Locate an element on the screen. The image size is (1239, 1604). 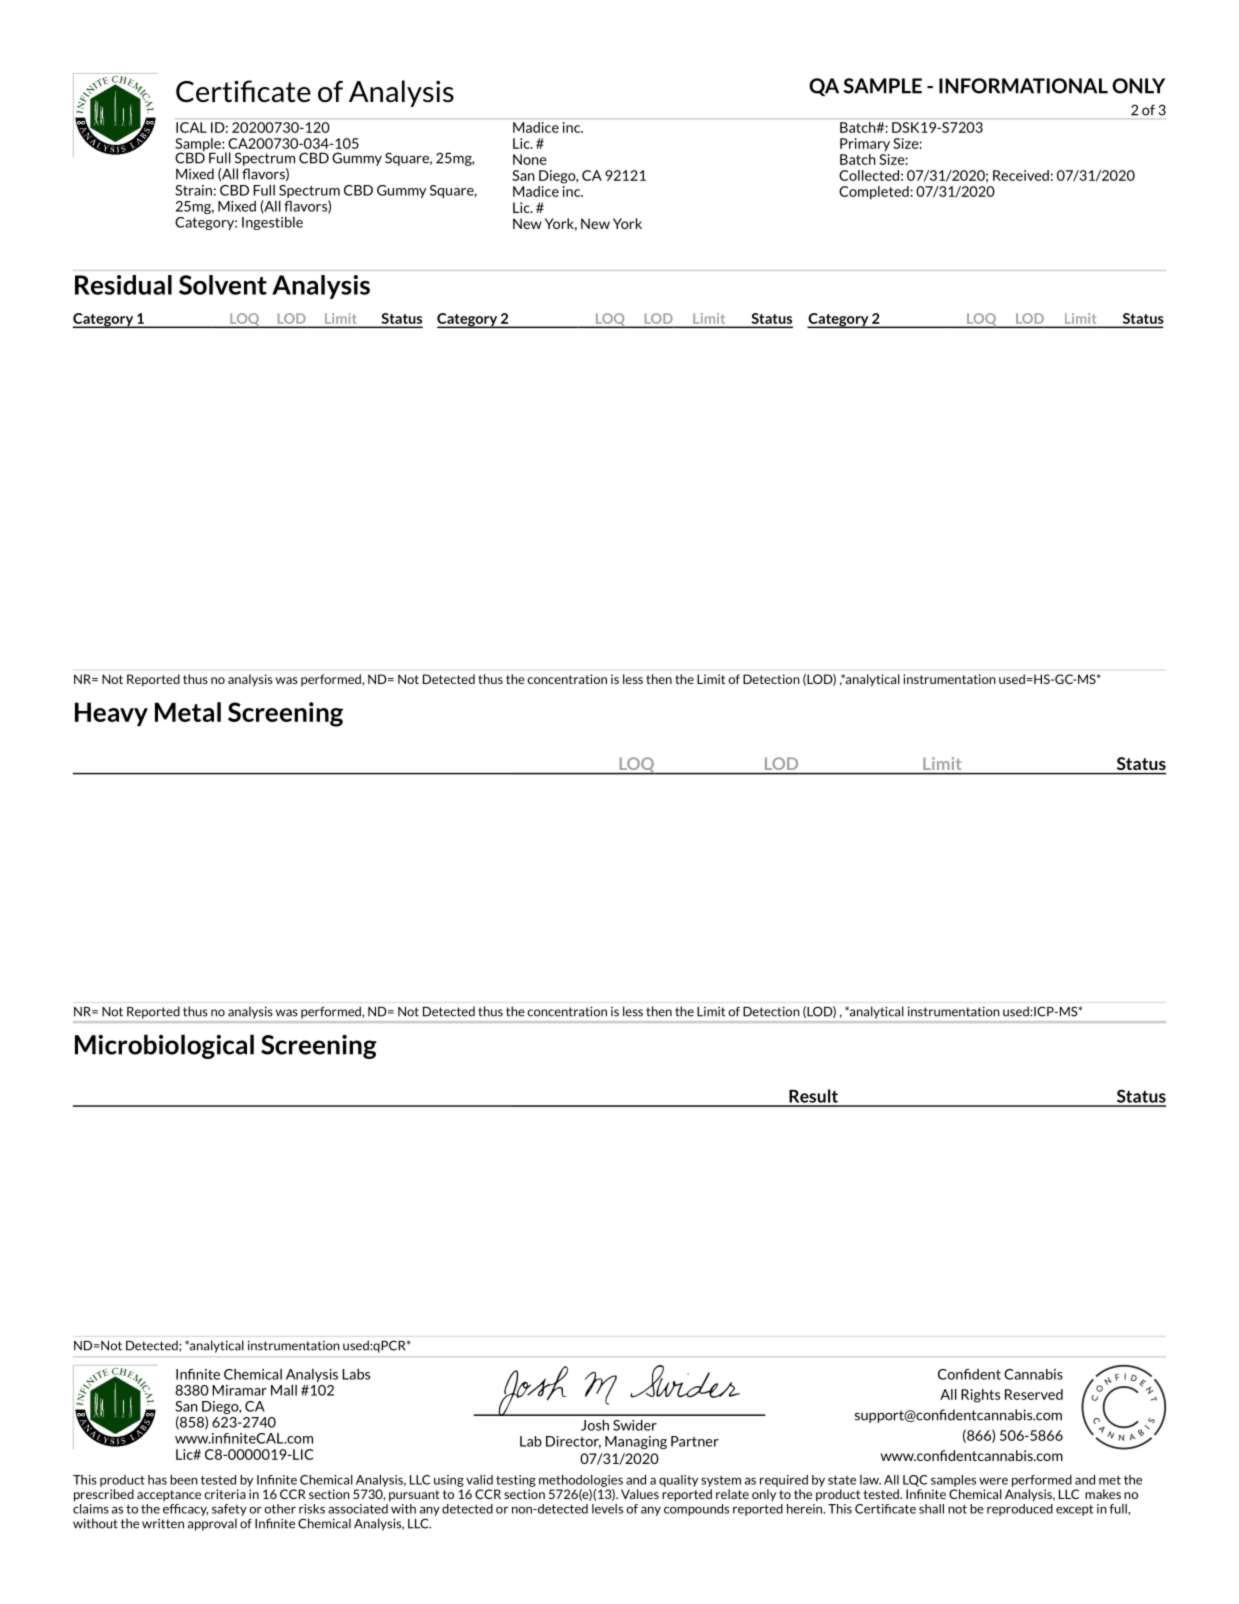
Strain is located at coordinates (193, 190).
